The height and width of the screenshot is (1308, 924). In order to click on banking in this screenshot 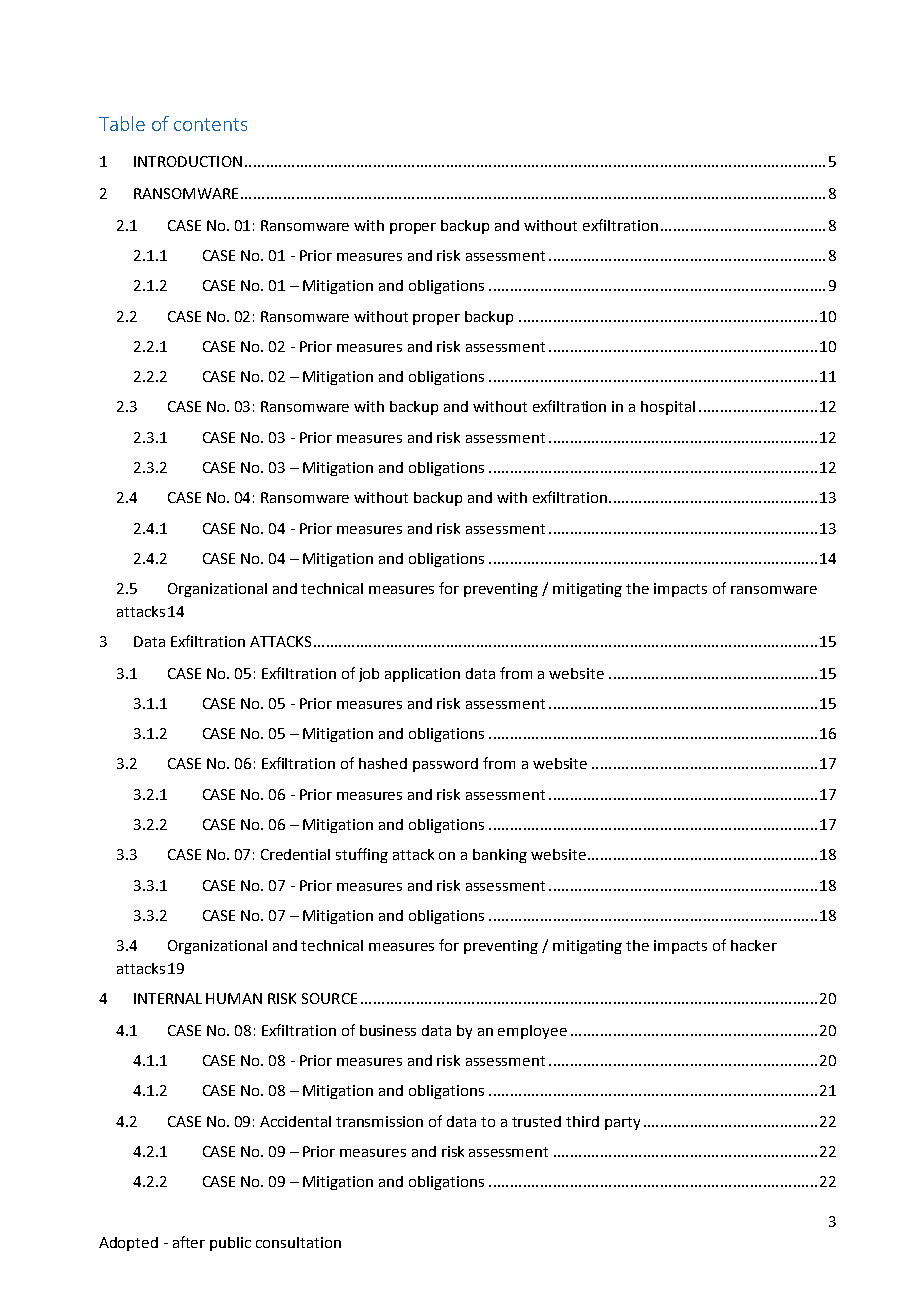, I will do `click(500, 856)`.
